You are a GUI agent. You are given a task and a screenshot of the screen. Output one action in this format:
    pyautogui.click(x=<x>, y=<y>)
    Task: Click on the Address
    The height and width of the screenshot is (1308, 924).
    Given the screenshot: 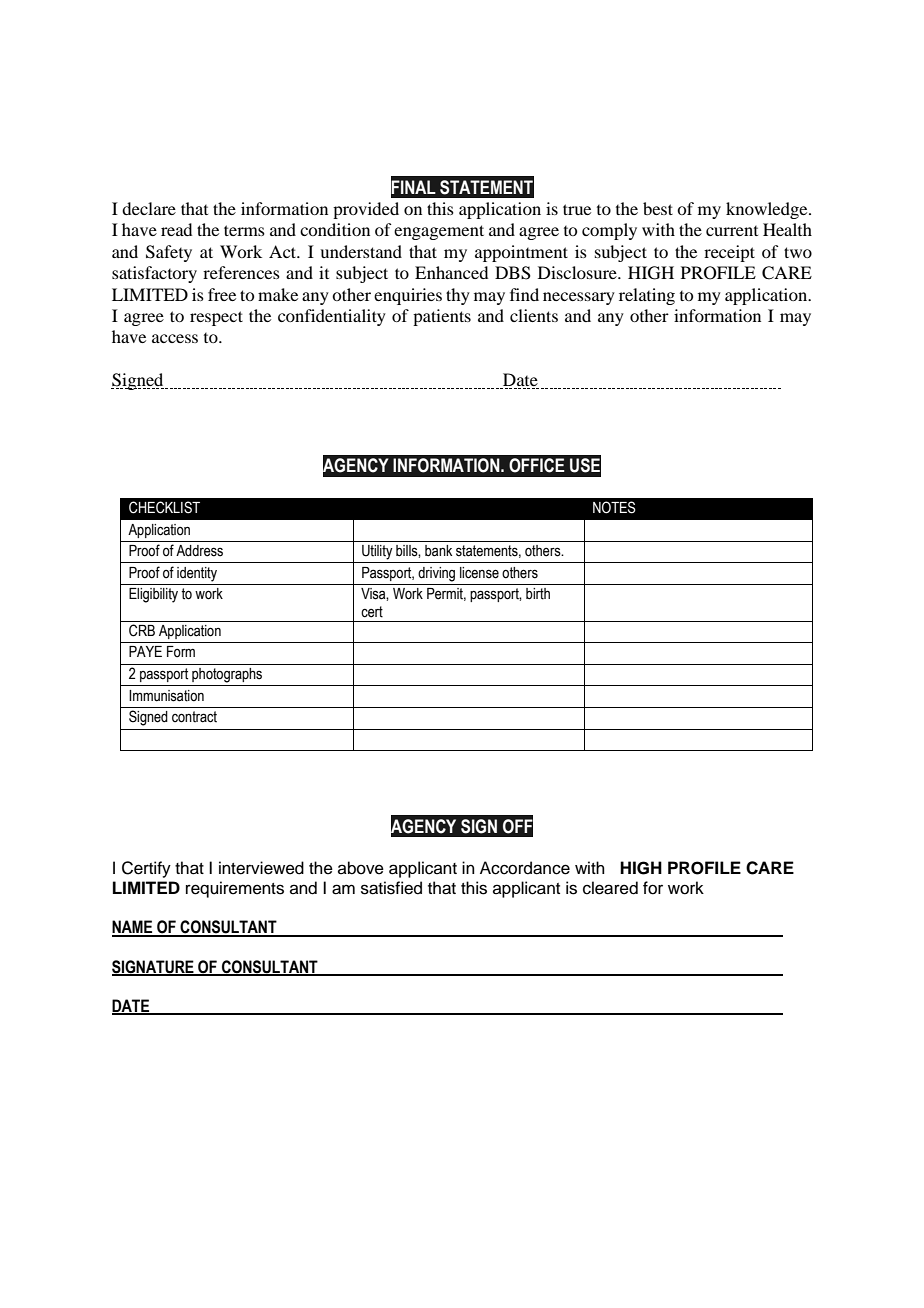 What is the action you would take?
    pyautogui.click(x=199, y=551)
